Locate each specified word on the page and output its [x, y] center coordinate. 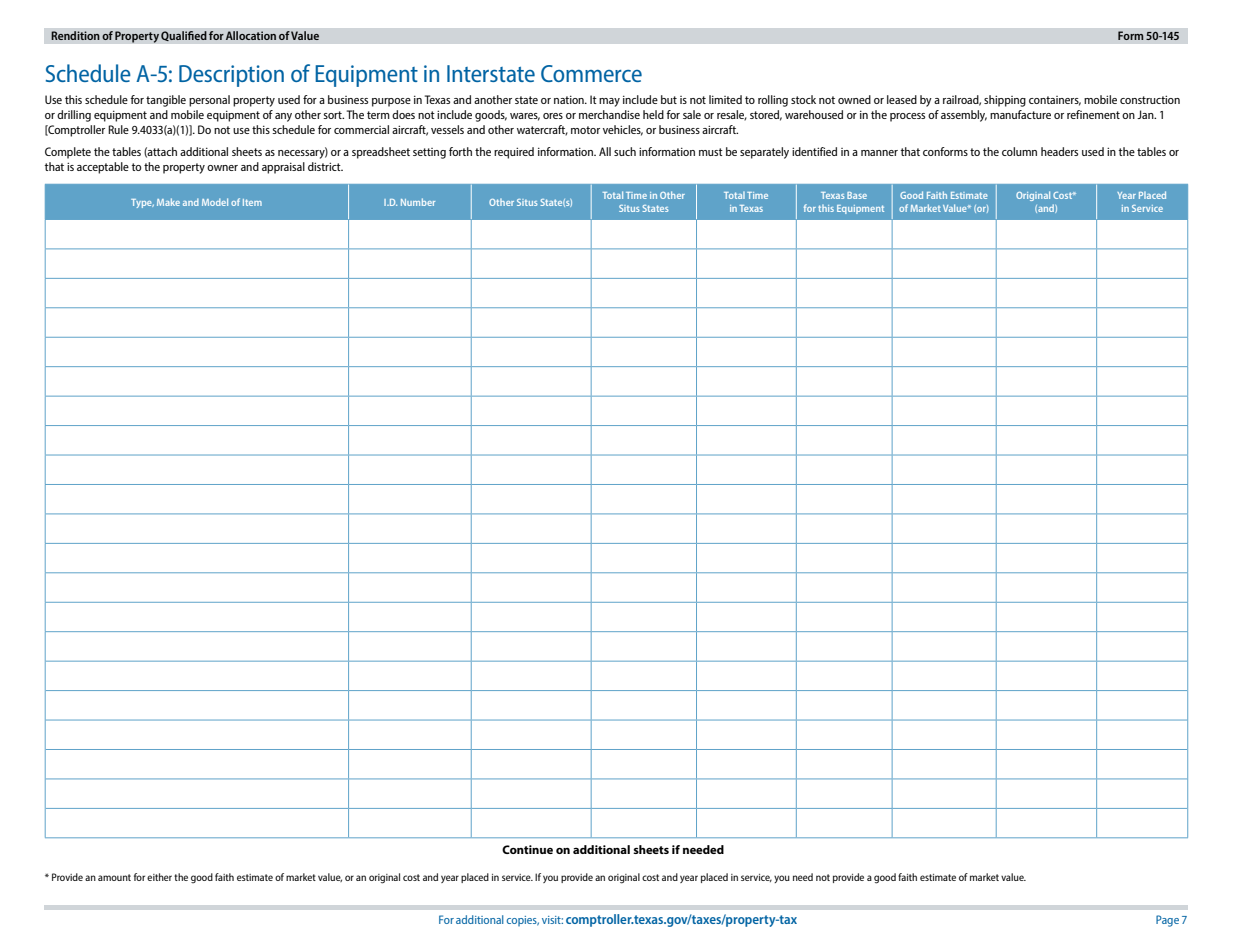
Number [418, 202]
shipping [1005, 101]
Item [252, 202]
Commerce [591, 73]
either [159, 877]
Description [231, 76]
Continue [527, 849]
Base [857, 195]
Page [1167, 921]
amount [114, 877]
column [1019, 151]
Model [215, 202]
